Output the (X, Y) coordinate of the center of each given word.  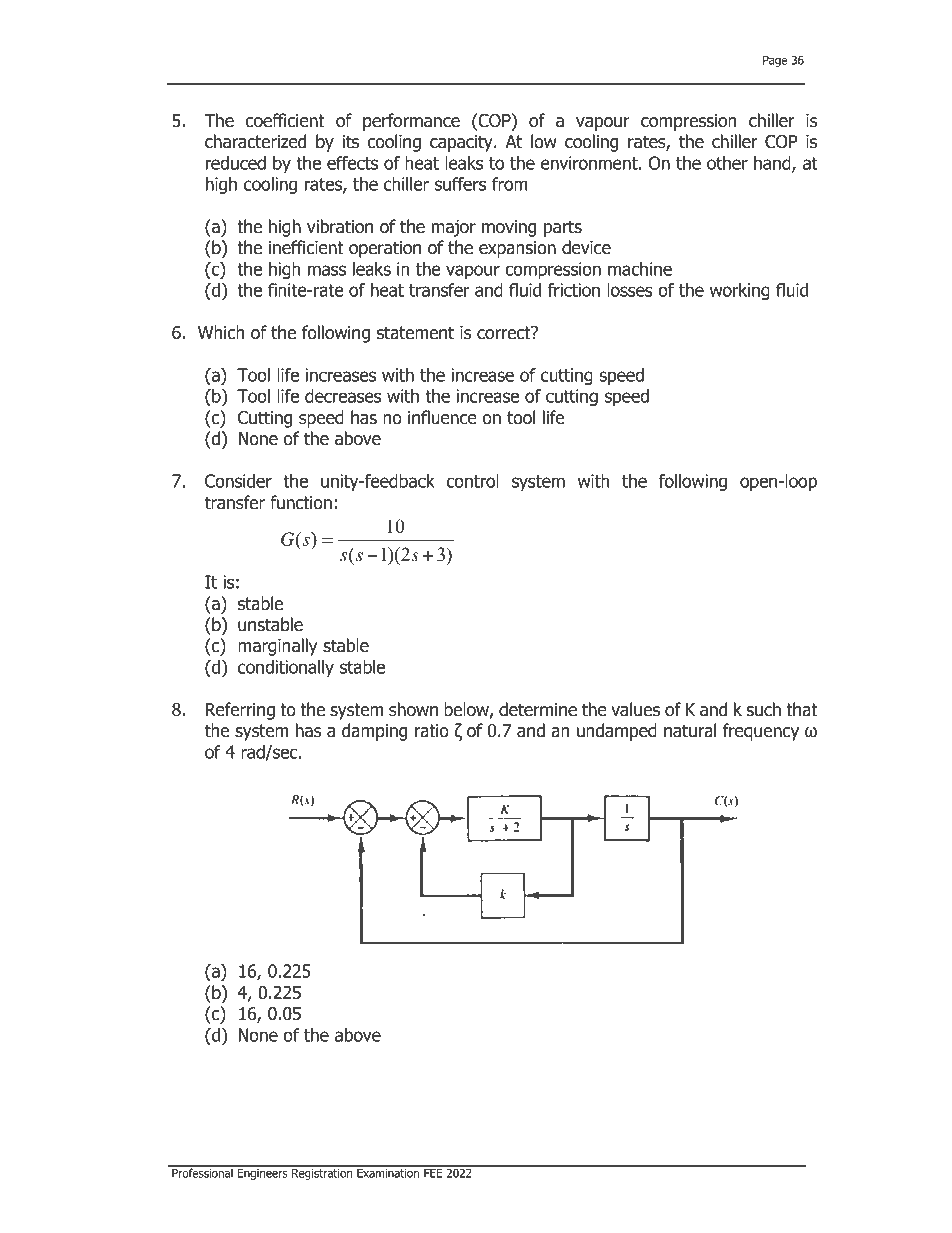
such (764, 709)
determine (538, 709)
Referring (240, 711)
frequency (761, 732)
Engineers (262, 1173)
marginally (277, 647)
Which (221, 332)
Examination (388, 1172)
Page (775, 61)
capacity (462, 143)
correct (505, 333)
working (740, 291)
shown (413, 709)
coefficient (285, 120)
